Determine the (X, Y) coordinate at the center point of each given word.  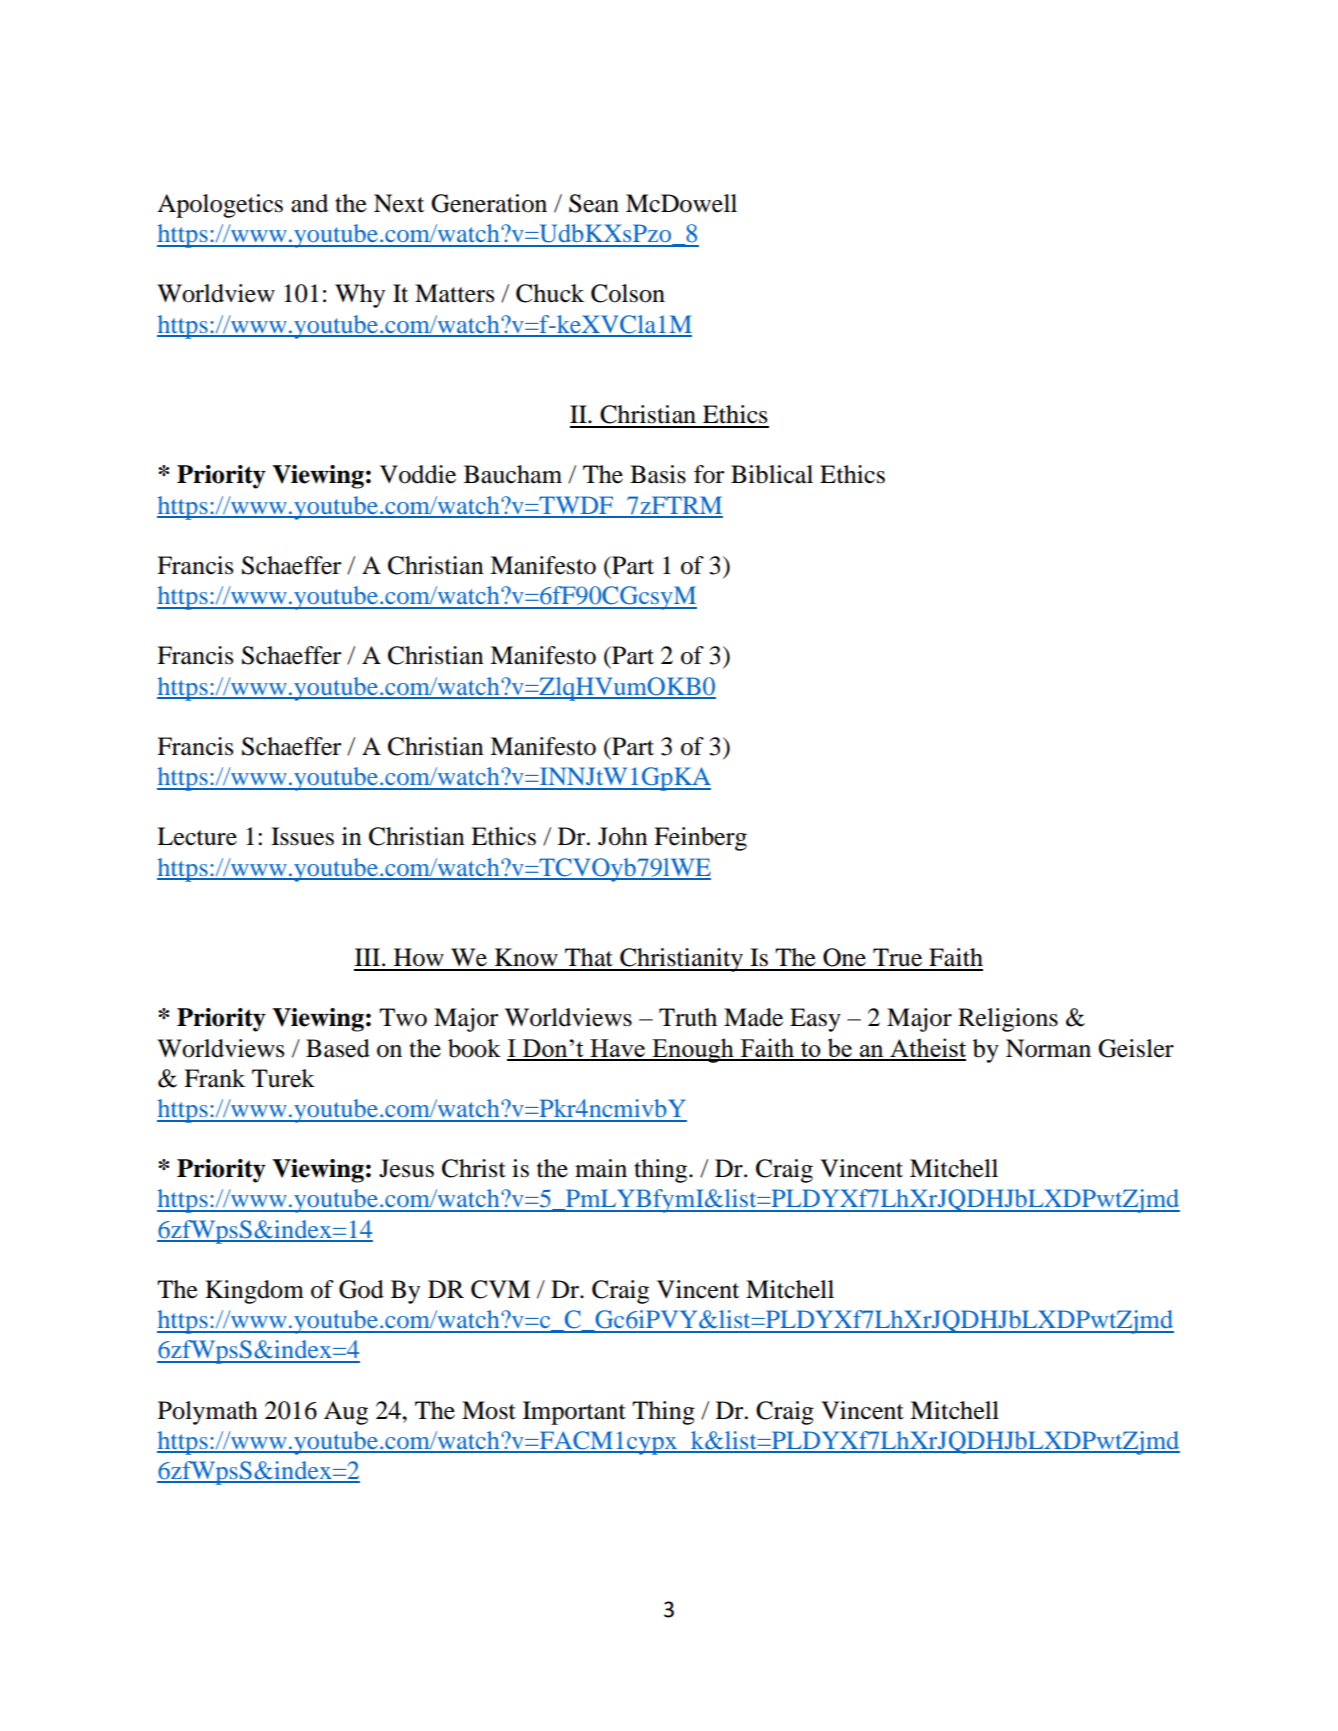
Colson (628, 293)
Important (574, 1413)
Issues (302, 836)
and (309, 203)
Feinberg (700, 839)
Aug (346, 1413)
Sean (594, 203)
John (623, 836)
